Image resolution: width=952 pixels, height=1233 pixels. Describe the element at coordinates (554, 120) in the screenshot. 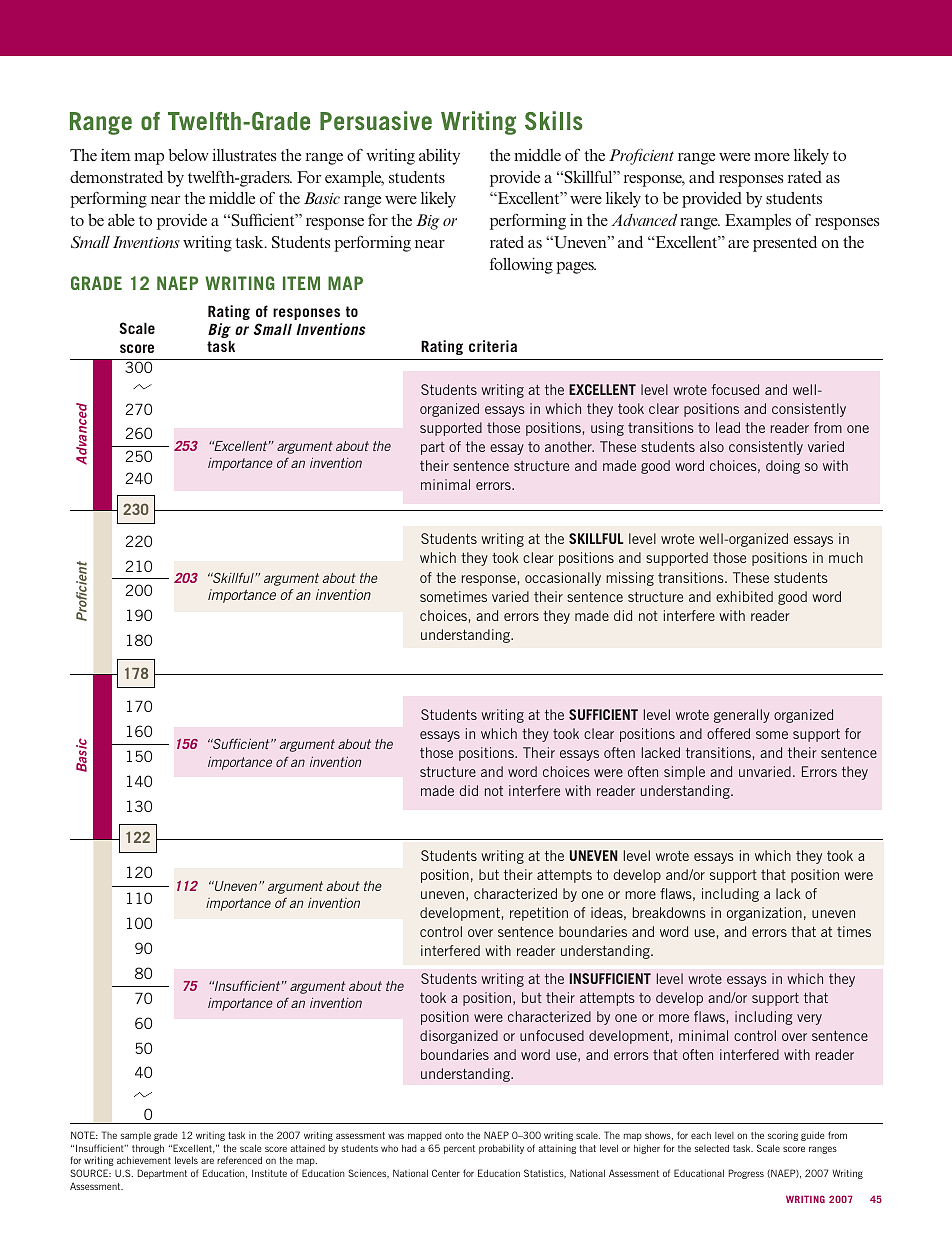

I see `Skills` at that location.
